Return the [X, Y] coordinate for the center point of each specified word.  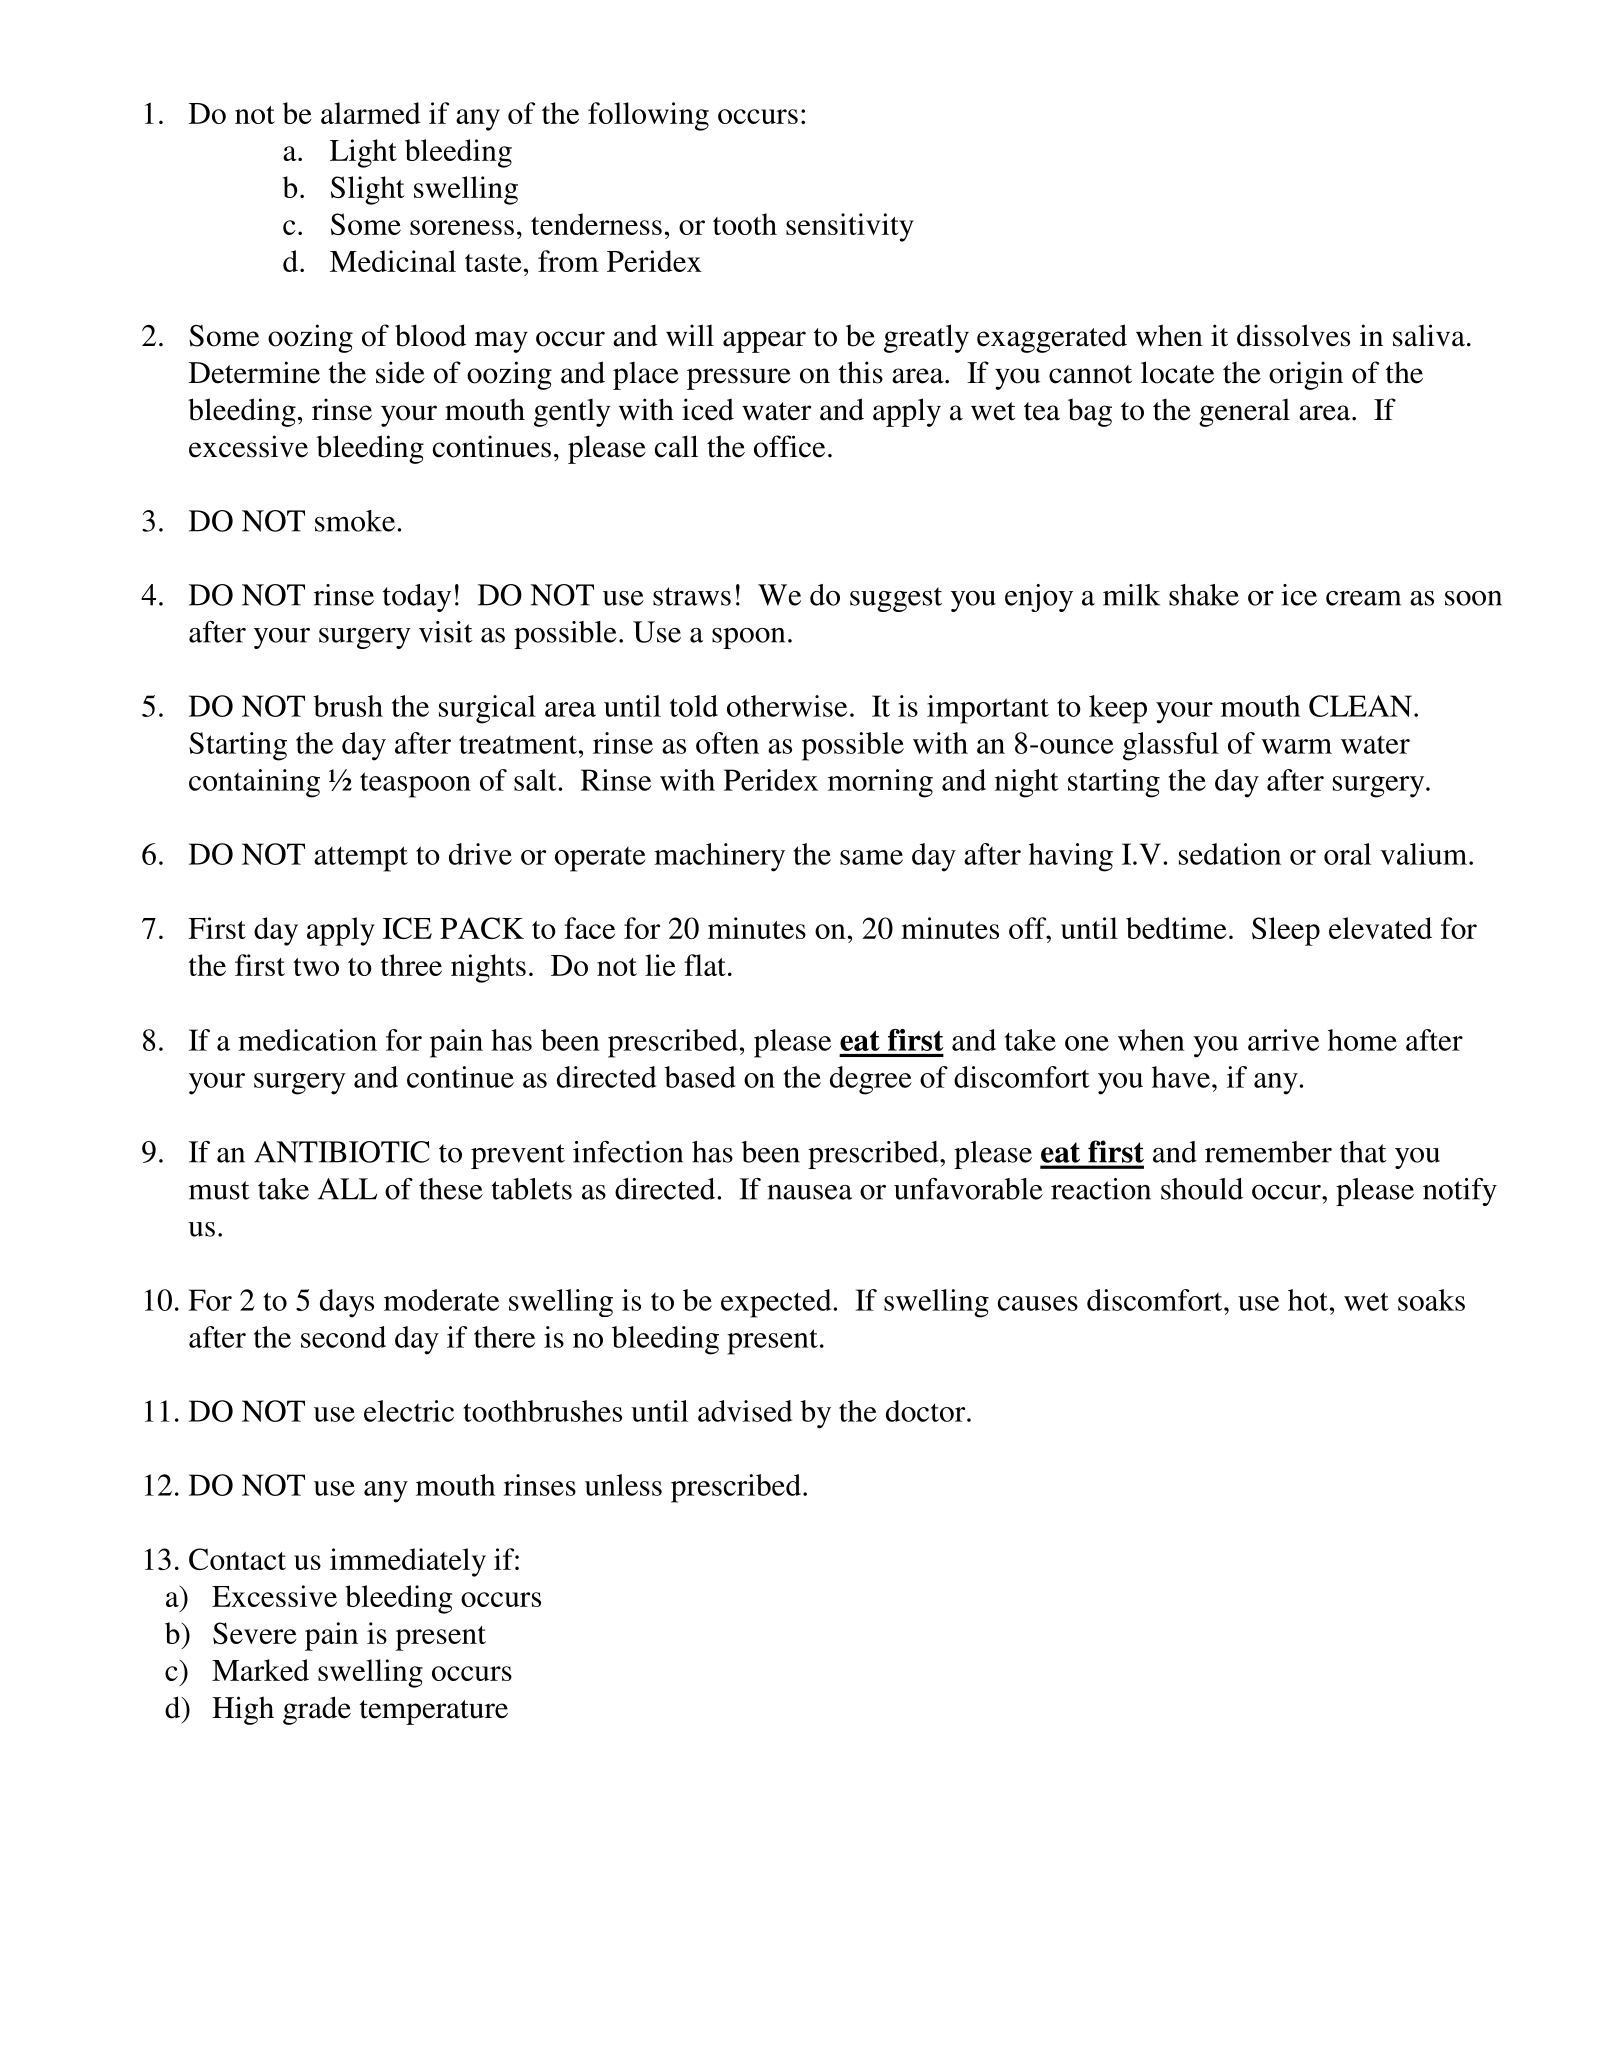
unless [623, 1485]
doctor [927, 1411]
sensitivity [850, 227]
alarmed [371, 113]
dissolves [1293, 335]
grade [317, 1710]
